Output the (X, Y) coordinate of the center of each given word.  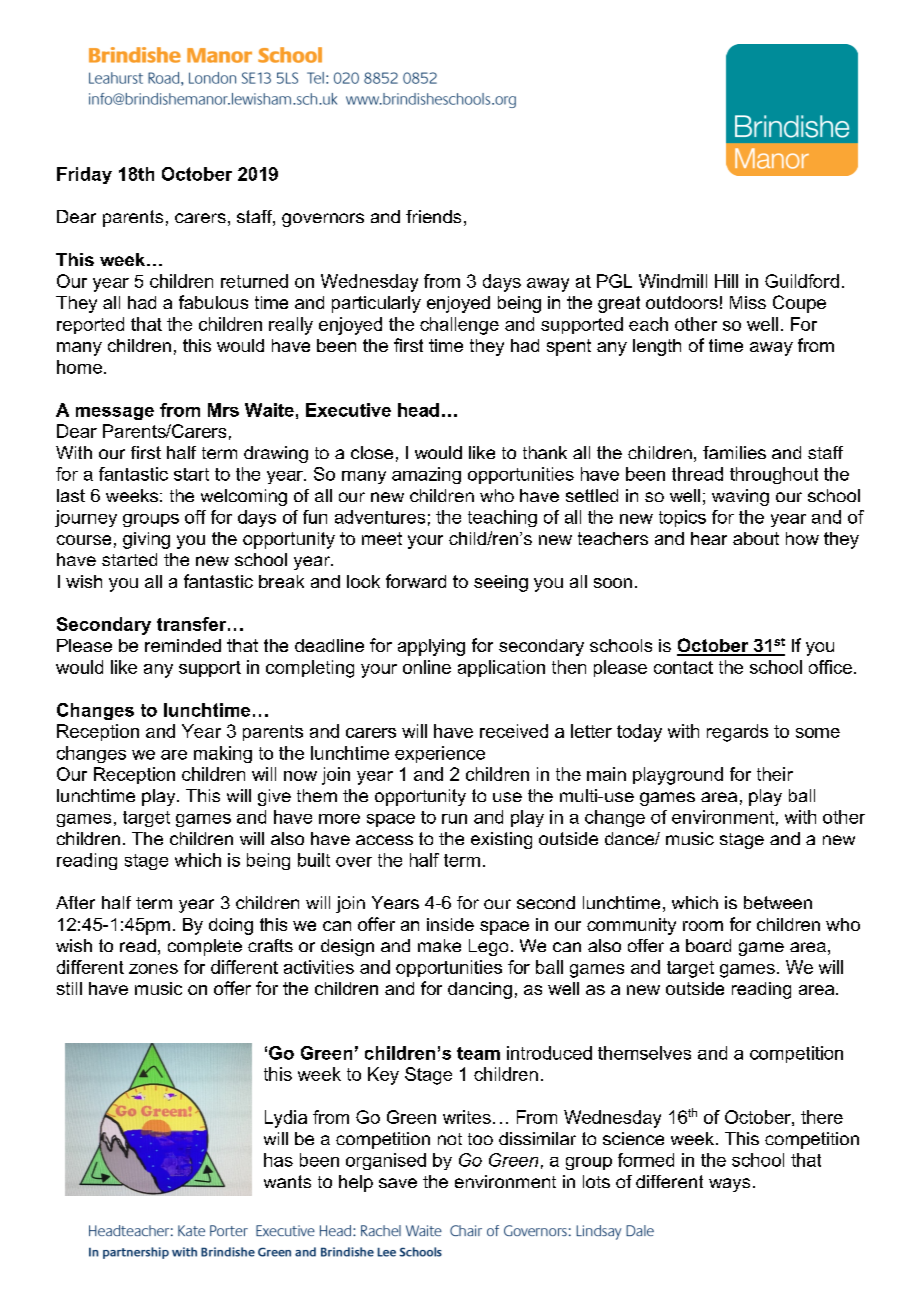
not (450, 1139)
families (734, 452)
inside (450, 924)
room (703, 926)
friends (433, 216)
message (115, 413)
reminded (183, 645)
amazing (426, 475)
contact (683, 667)
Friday (84, 175)
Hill (726, 281)
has (278, 1160)
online (427, 667)
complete (205, 947)
